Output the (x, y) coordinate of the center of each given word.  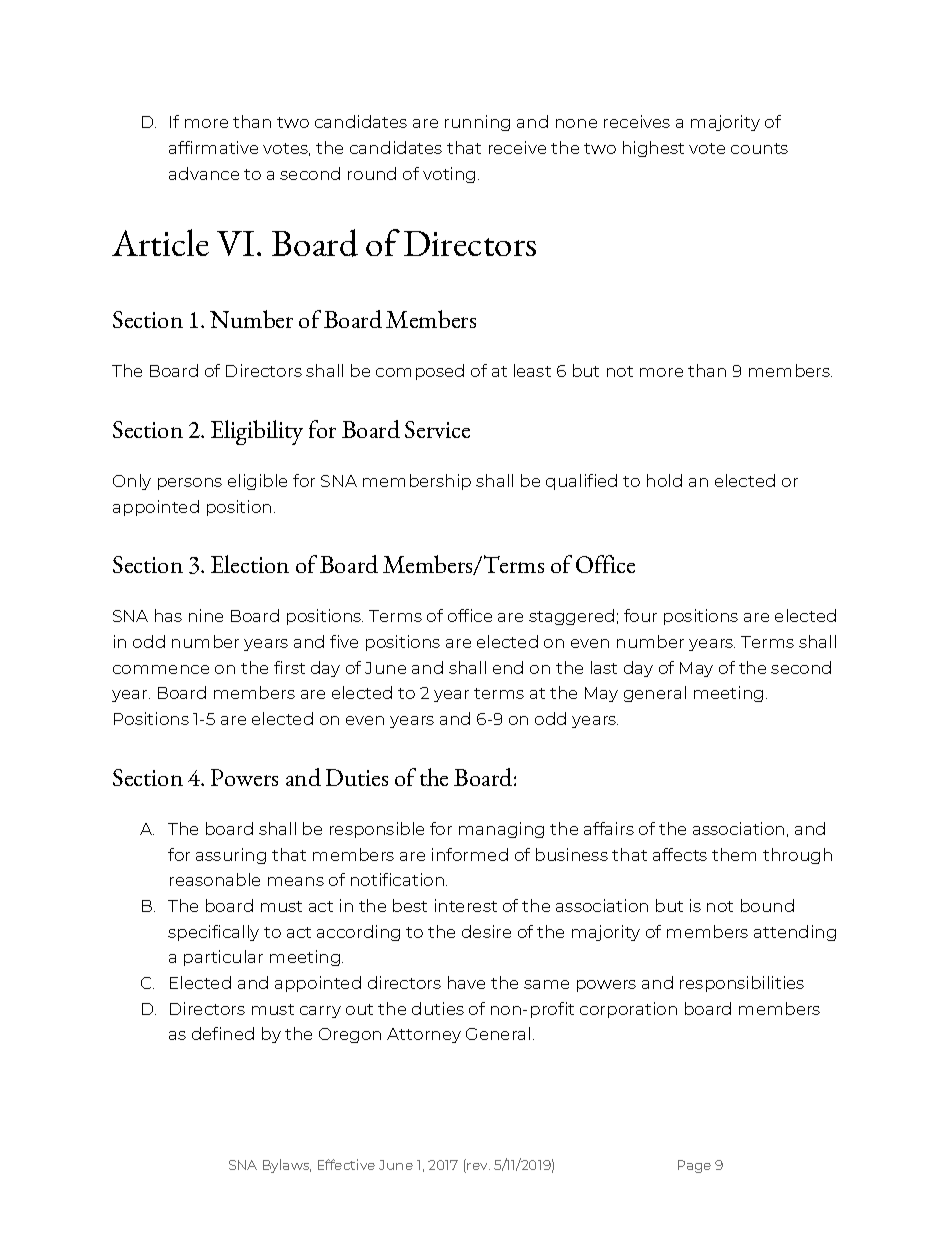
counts (759, 148)
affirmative (213, 147)
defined (223, 1033)
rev (478, 1166)
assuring (231, 856)
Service (437, 429)
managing (501, 830)
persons (190, 484)
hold (664, 480)
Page (694, 1166)
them (734, 854)
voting (449, 175)
